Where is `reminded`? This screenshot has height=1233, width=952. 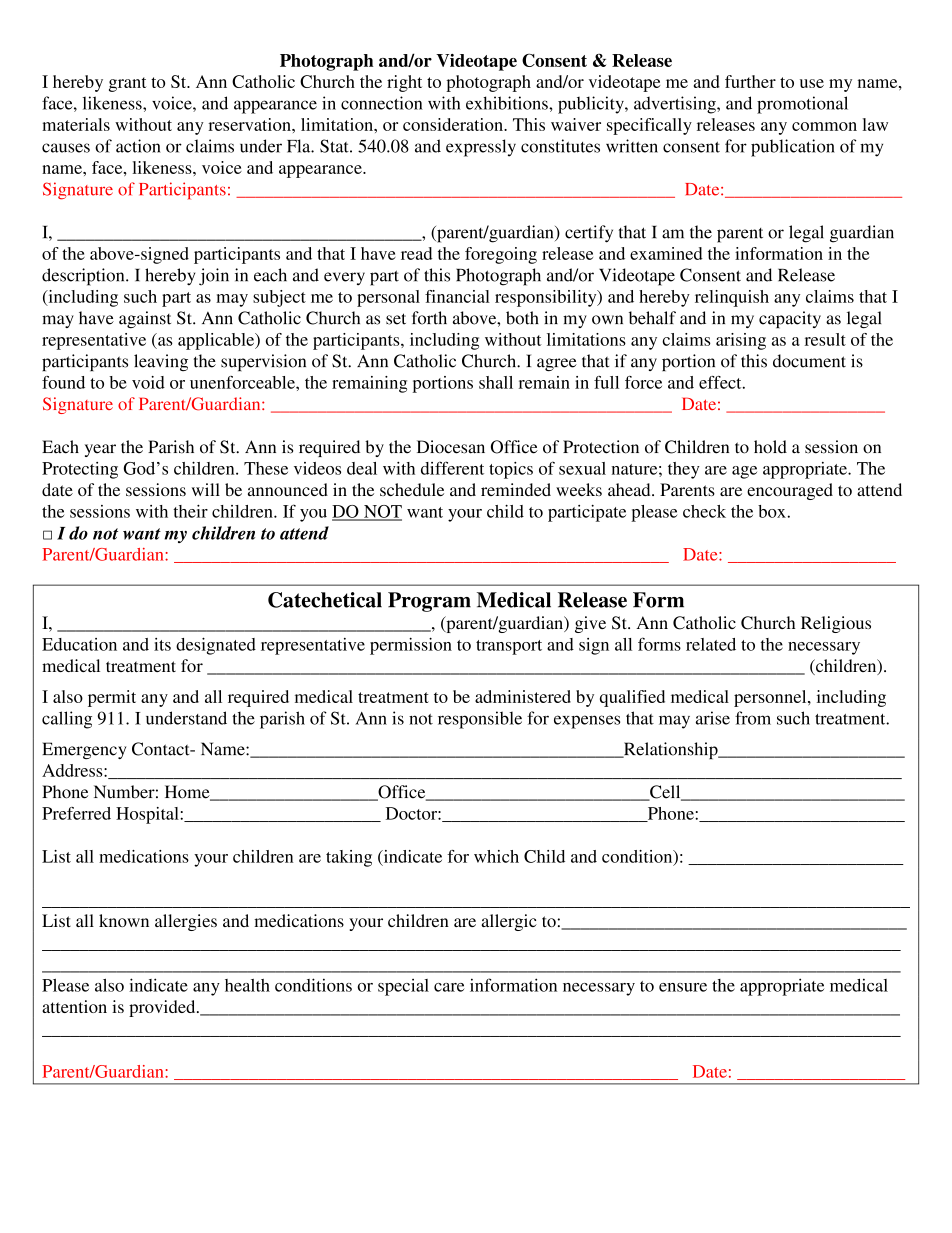 reminded is located at coordinates (516, 489).
